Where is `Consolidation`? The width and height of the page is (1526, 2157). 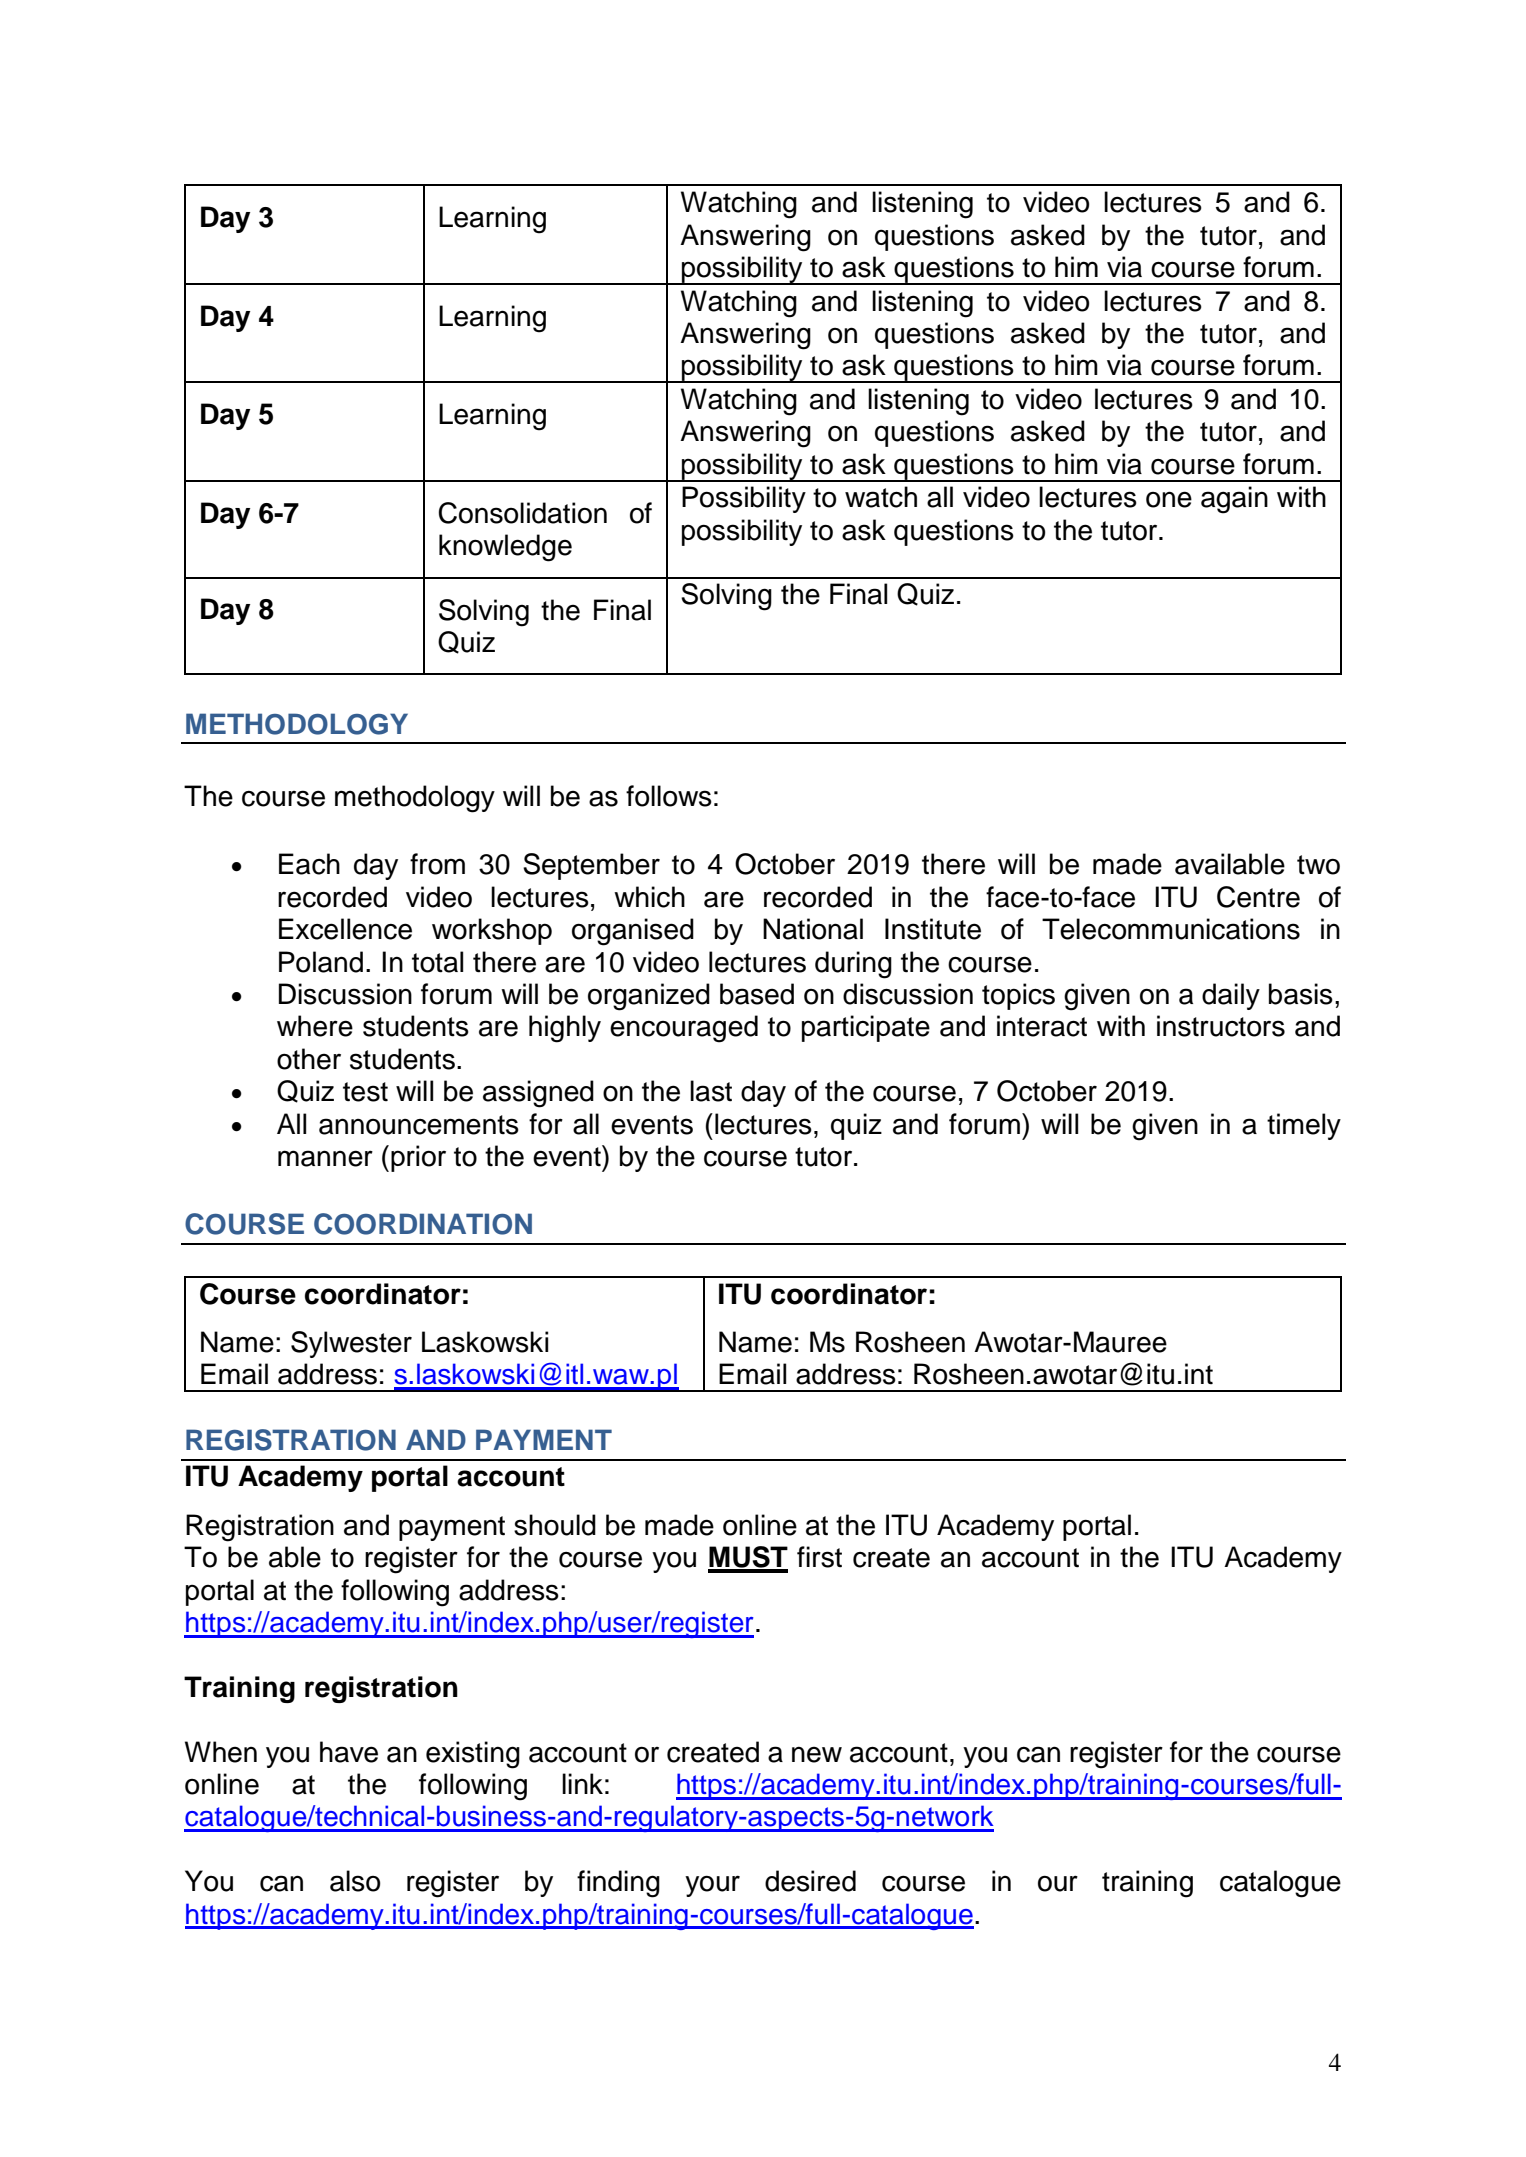 Consolidation is located at coordinates (522, 513).
